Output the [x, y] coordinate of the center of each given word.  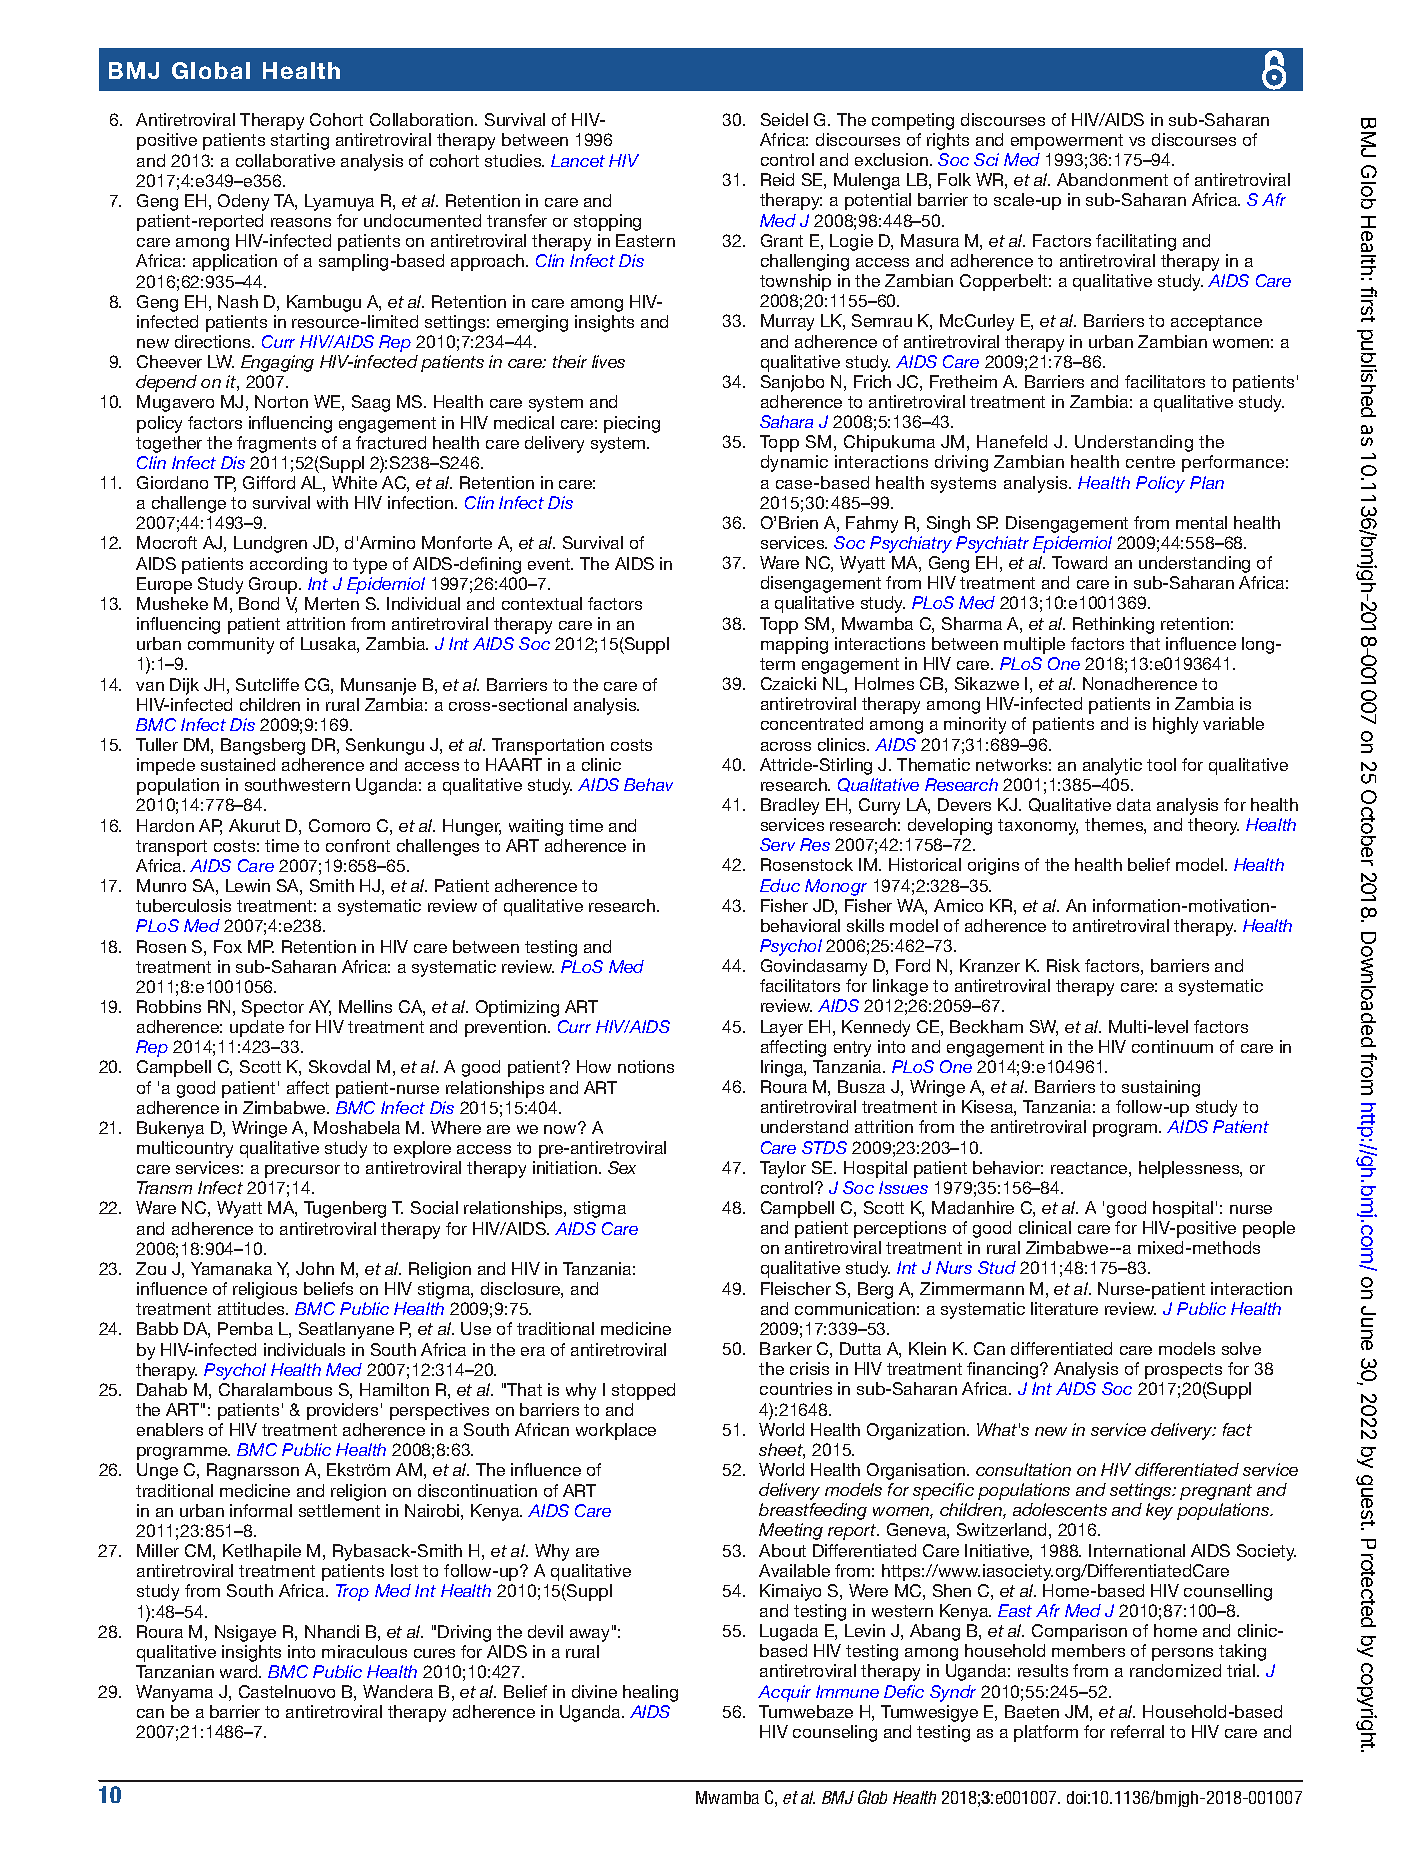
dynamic [794, 463]
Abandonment [1112, 179]
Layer [782, 1028]
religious [265, 1290]
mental [1201, 522]
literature [1064, 1308]
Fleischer [796, 1288]
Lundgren [270, 544]
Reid [777, 179]
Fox [228, 946]
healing [650, 1693]
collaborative [285, 160]
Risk [1063, 965]
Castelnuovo [287, 1691]
